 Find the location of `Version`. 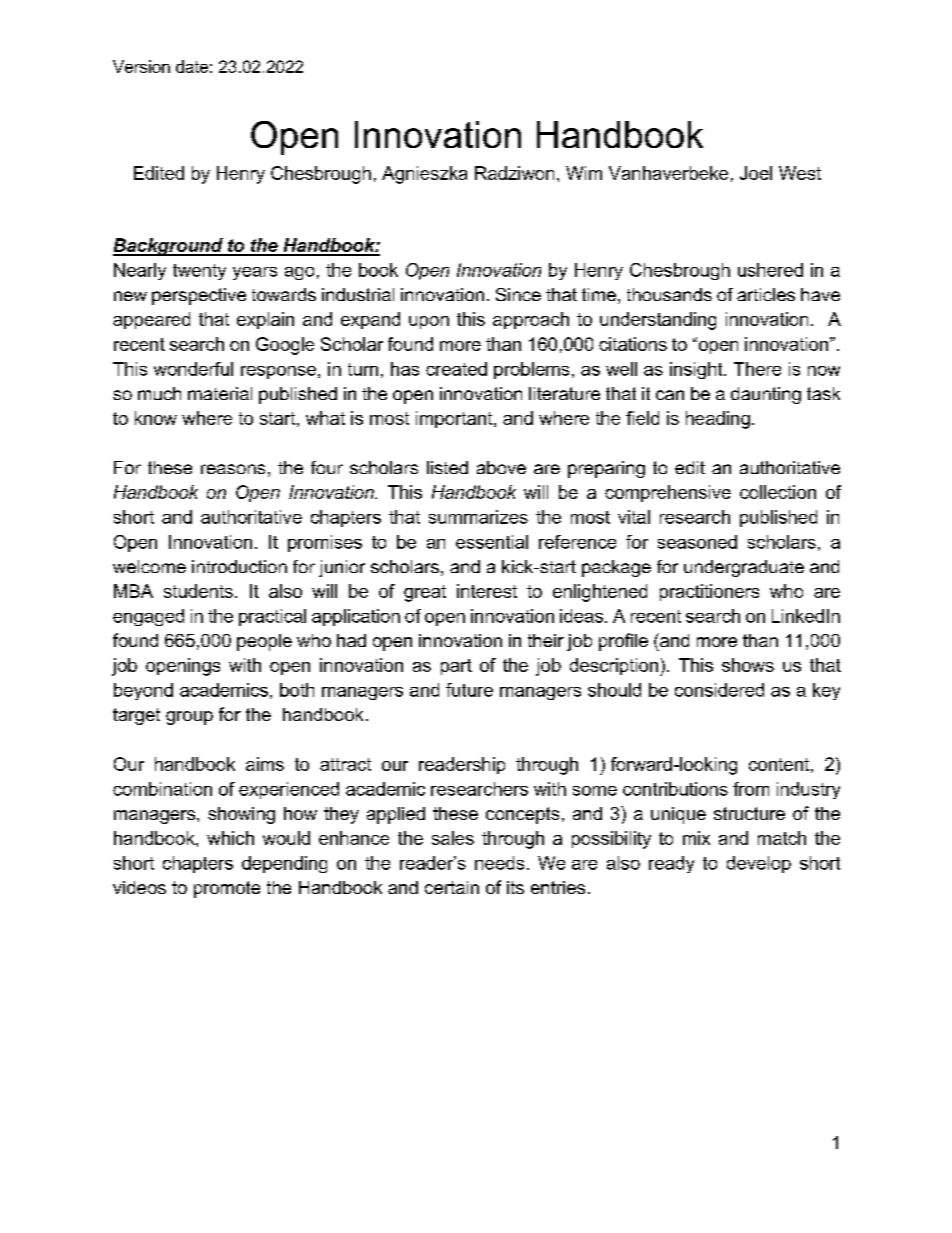

Version is located at coordinates (141, 66).
